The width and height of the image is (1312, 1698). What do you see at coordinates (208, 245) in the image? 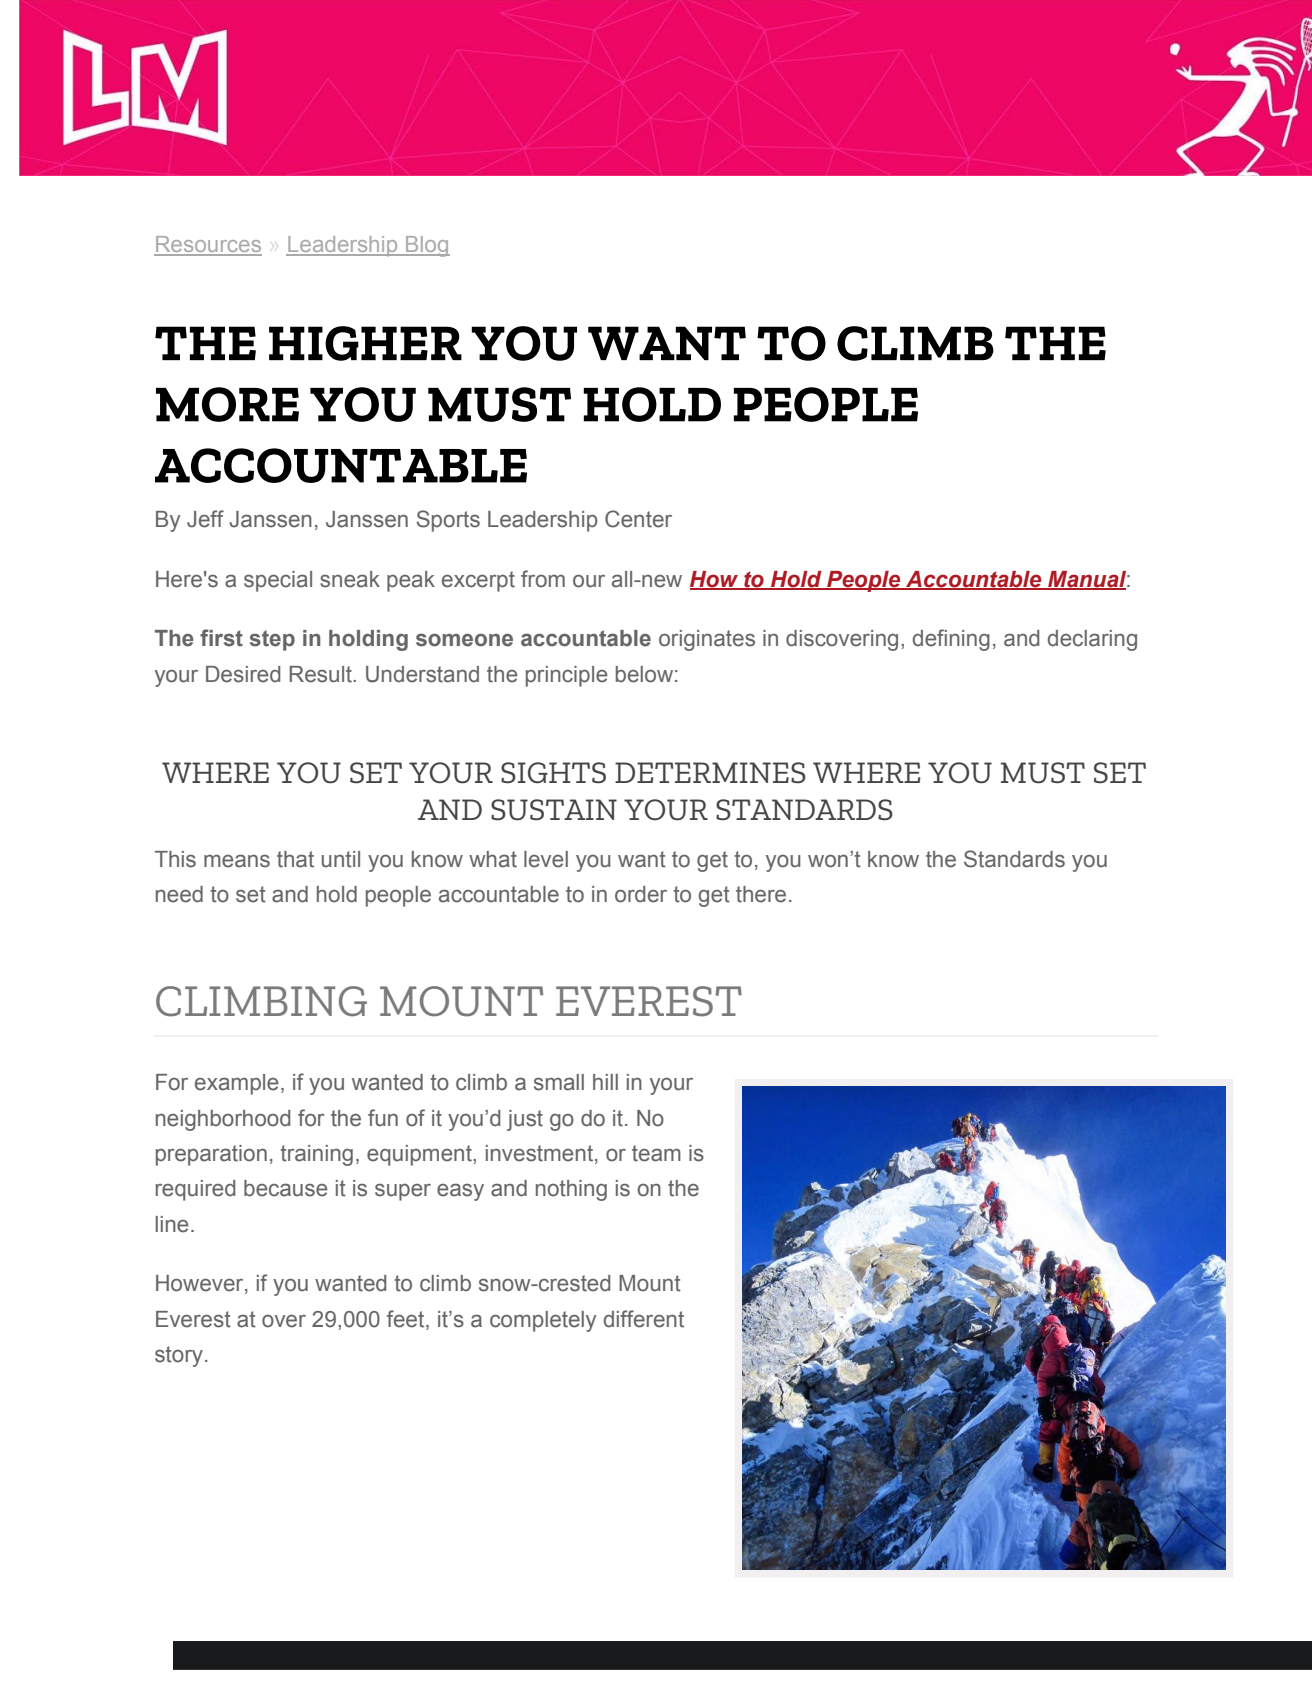
I see `Resources` at bounding box center [208, 245].
